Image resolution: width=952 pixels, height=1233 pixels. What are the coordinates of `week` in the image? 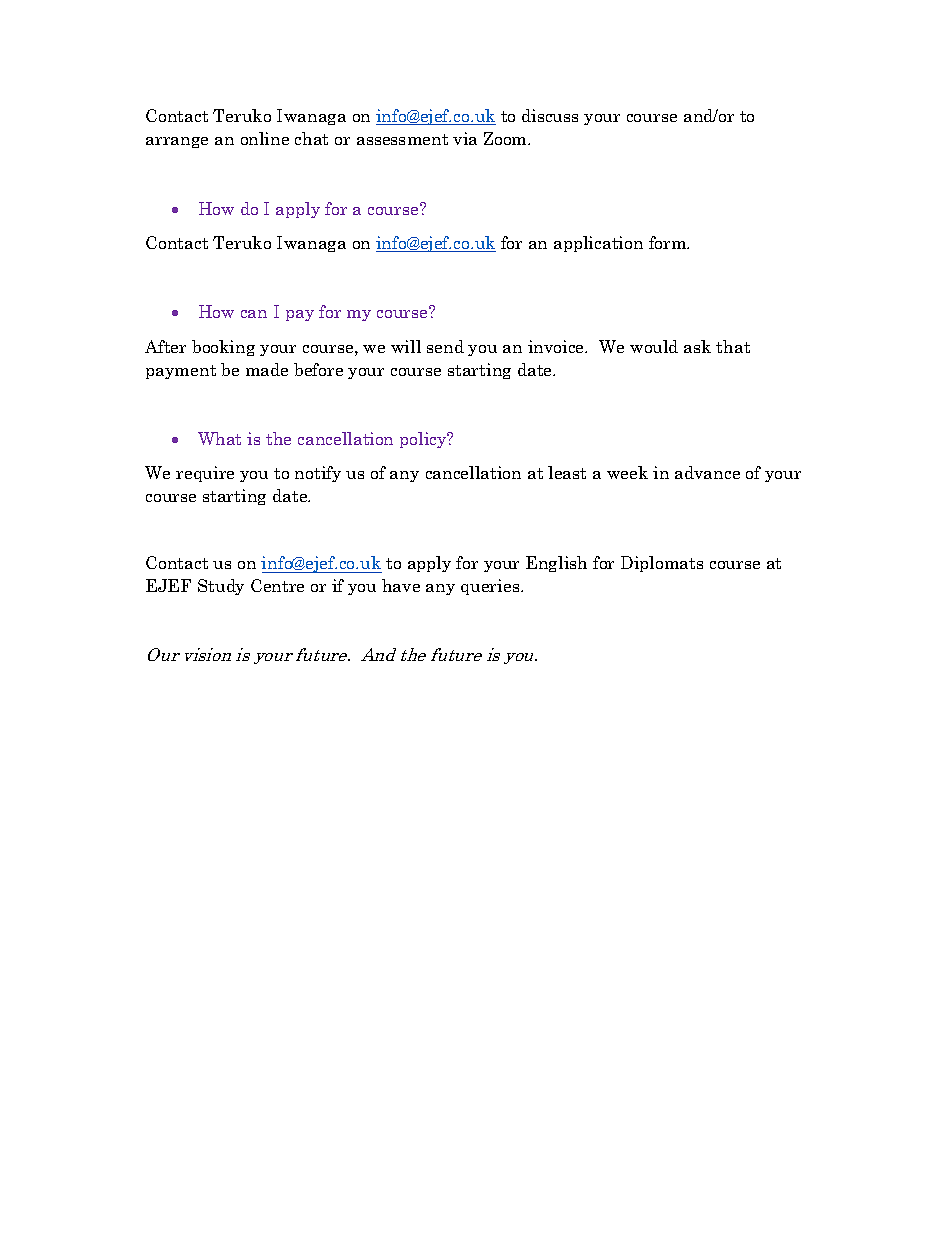 It's located at (627, 472).
